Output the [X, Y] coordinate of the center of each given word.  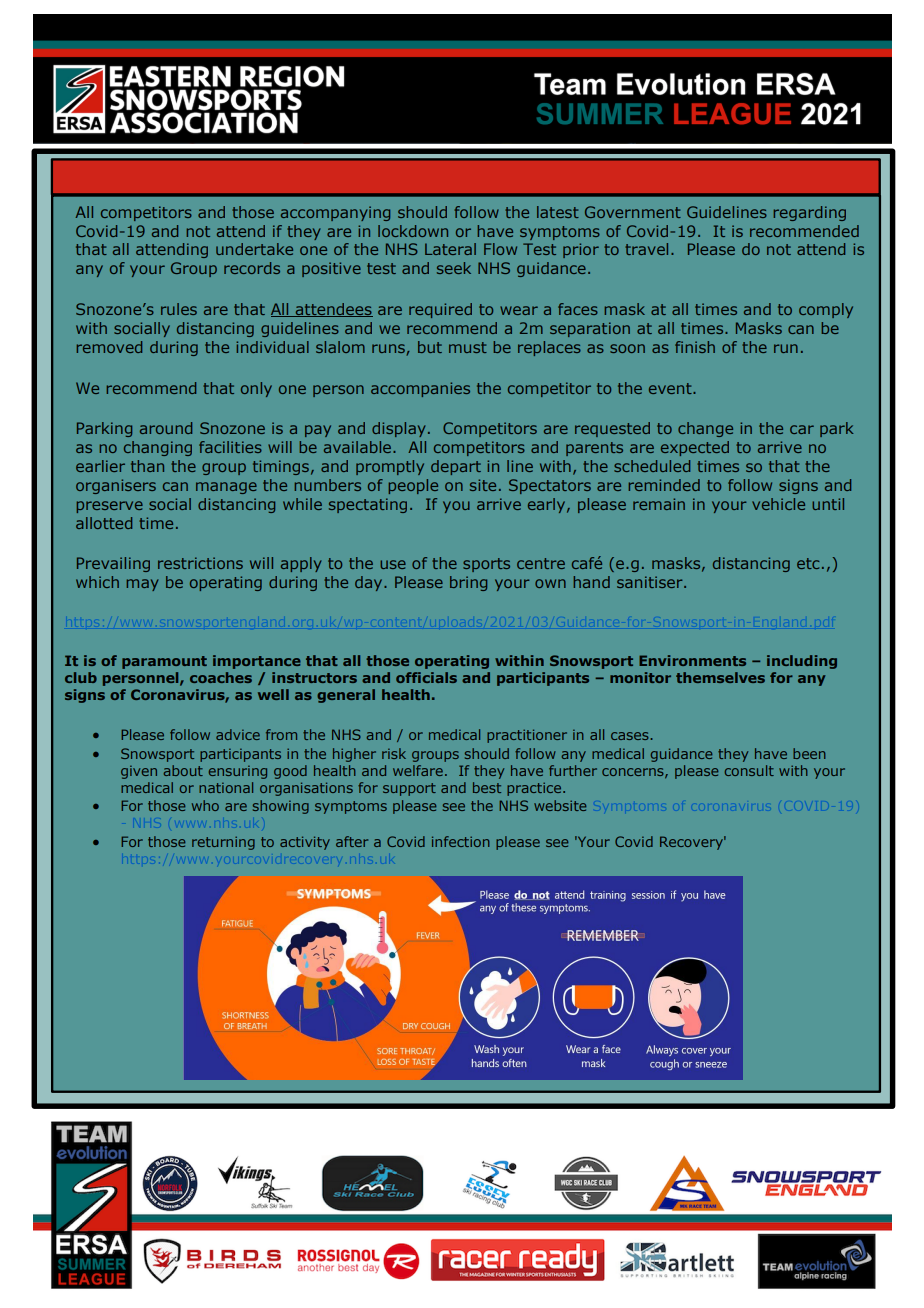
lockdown [413, 231]
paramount [164, 662]
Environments [692, 660]
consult [749, 770]
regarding [810, 213]
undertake [254, 249]
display [398, 429]
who [205, 805]
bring [468, 583]
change [705, 429]
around [166, 428]
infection [461, 841]
